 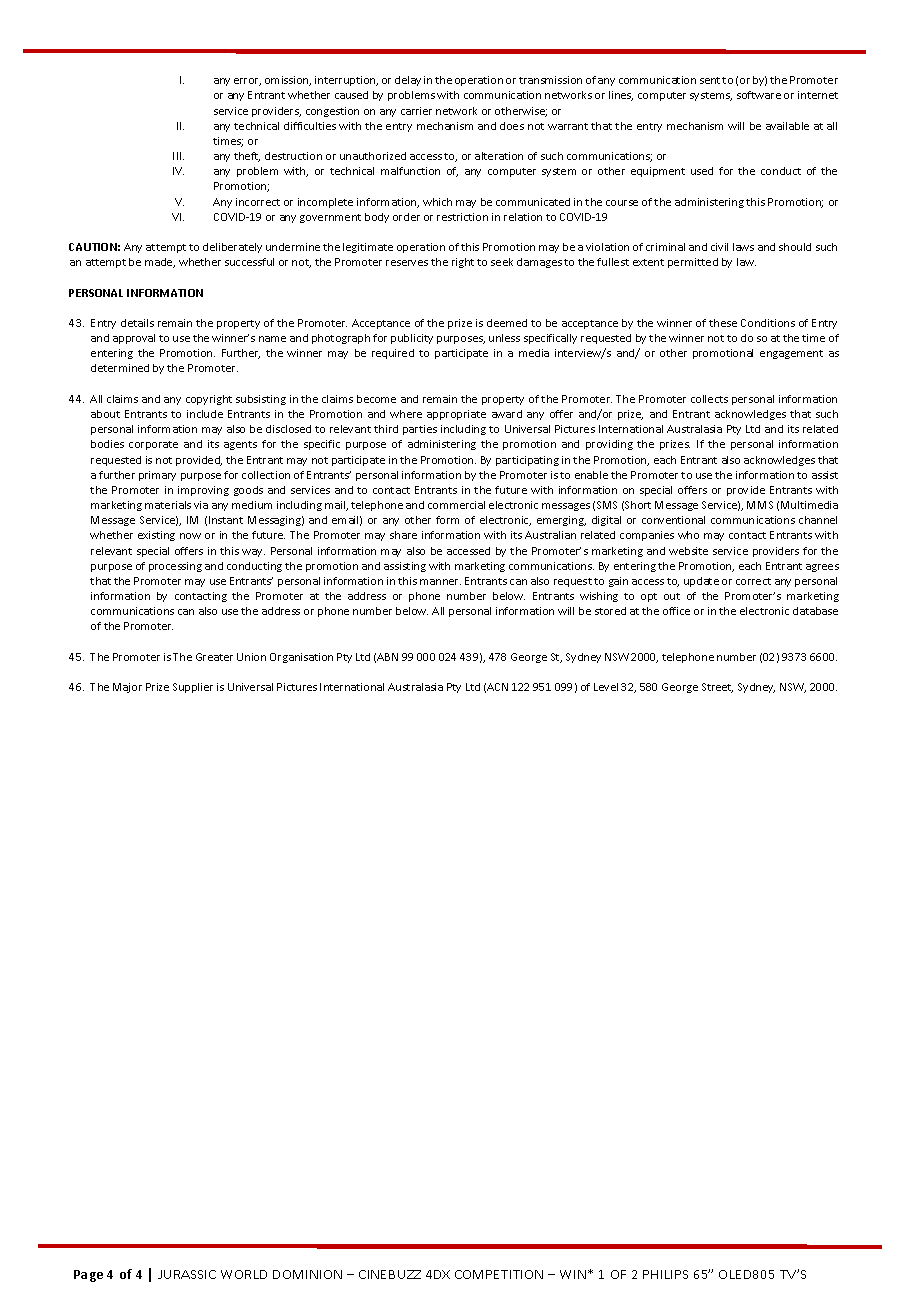 I want to click on carrier, so click(x=416, y=111).
